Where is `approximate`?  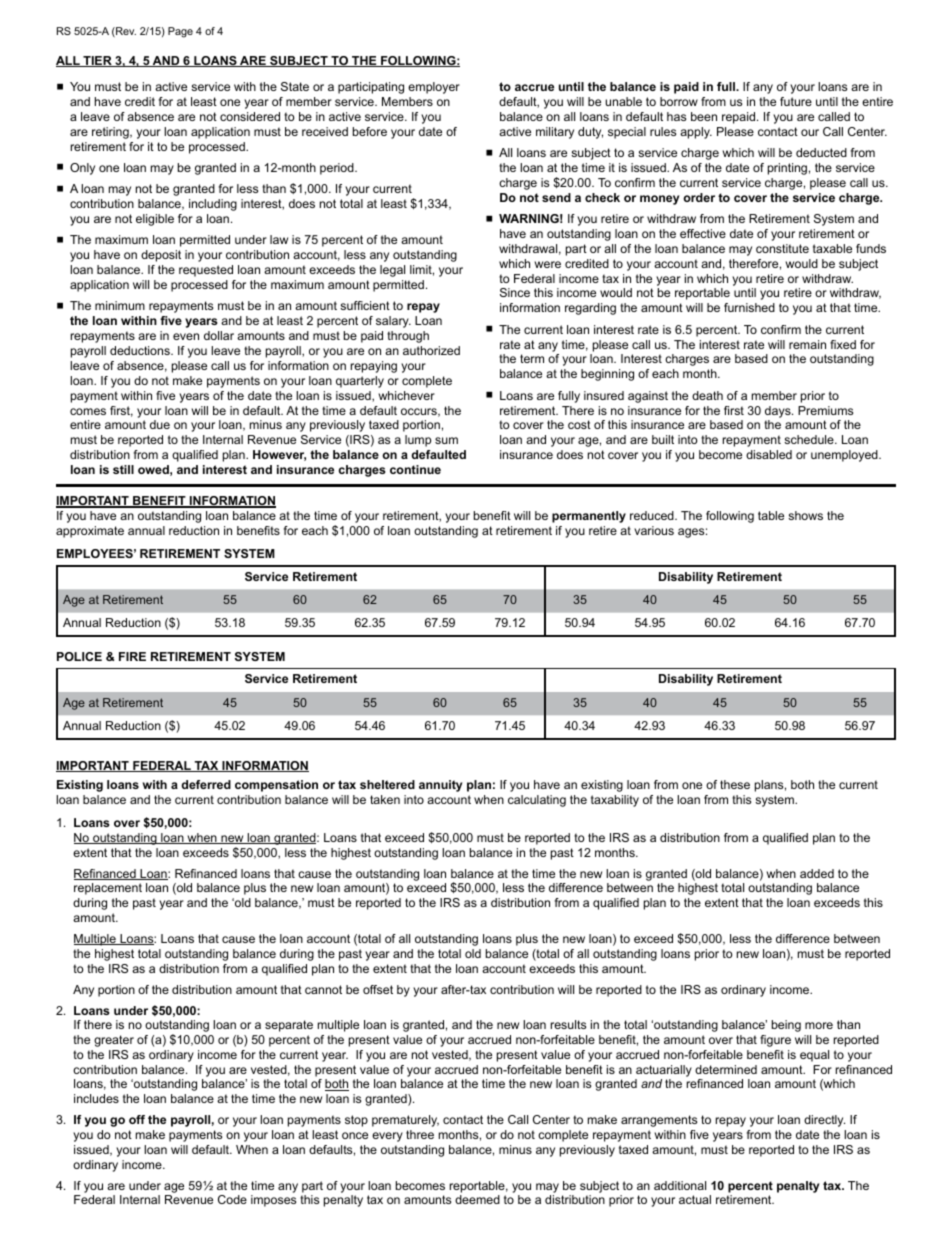
approximate is located at coordinates (90, 532).
